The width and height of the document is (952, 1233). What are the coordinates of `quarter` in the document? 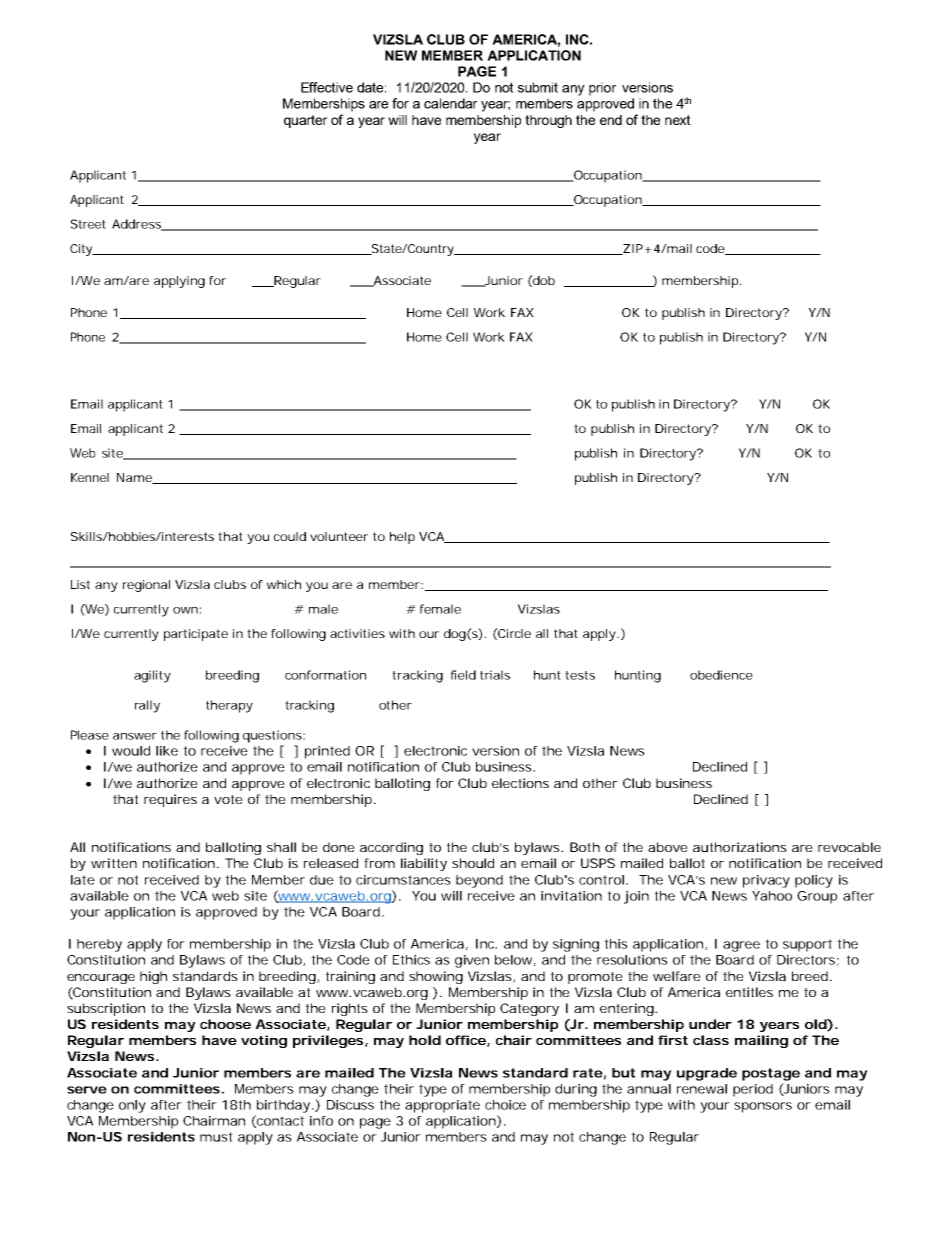 It's located at (305, 121).
